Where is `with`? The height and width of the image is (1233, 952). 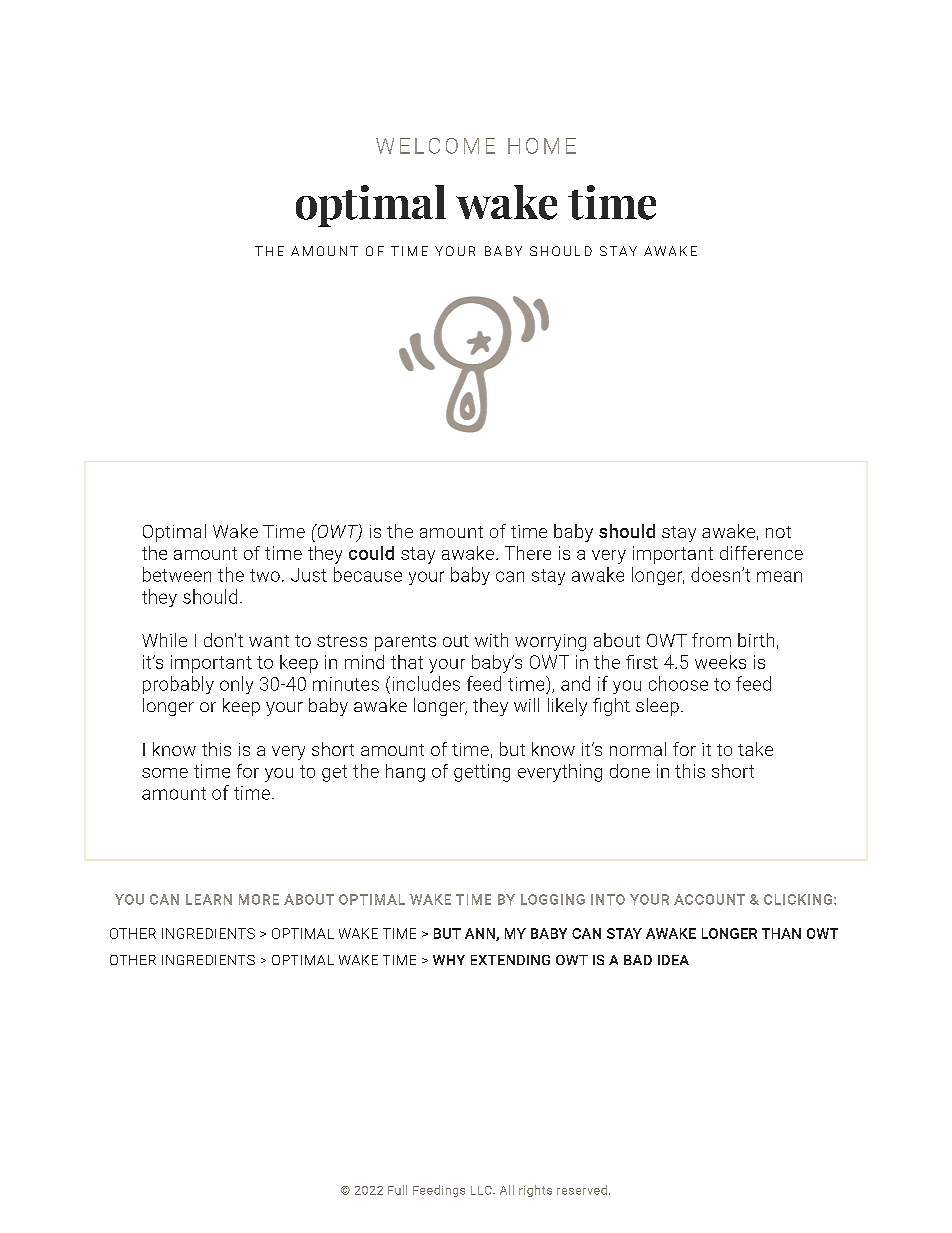
with is located at coordinates (491, 640).
